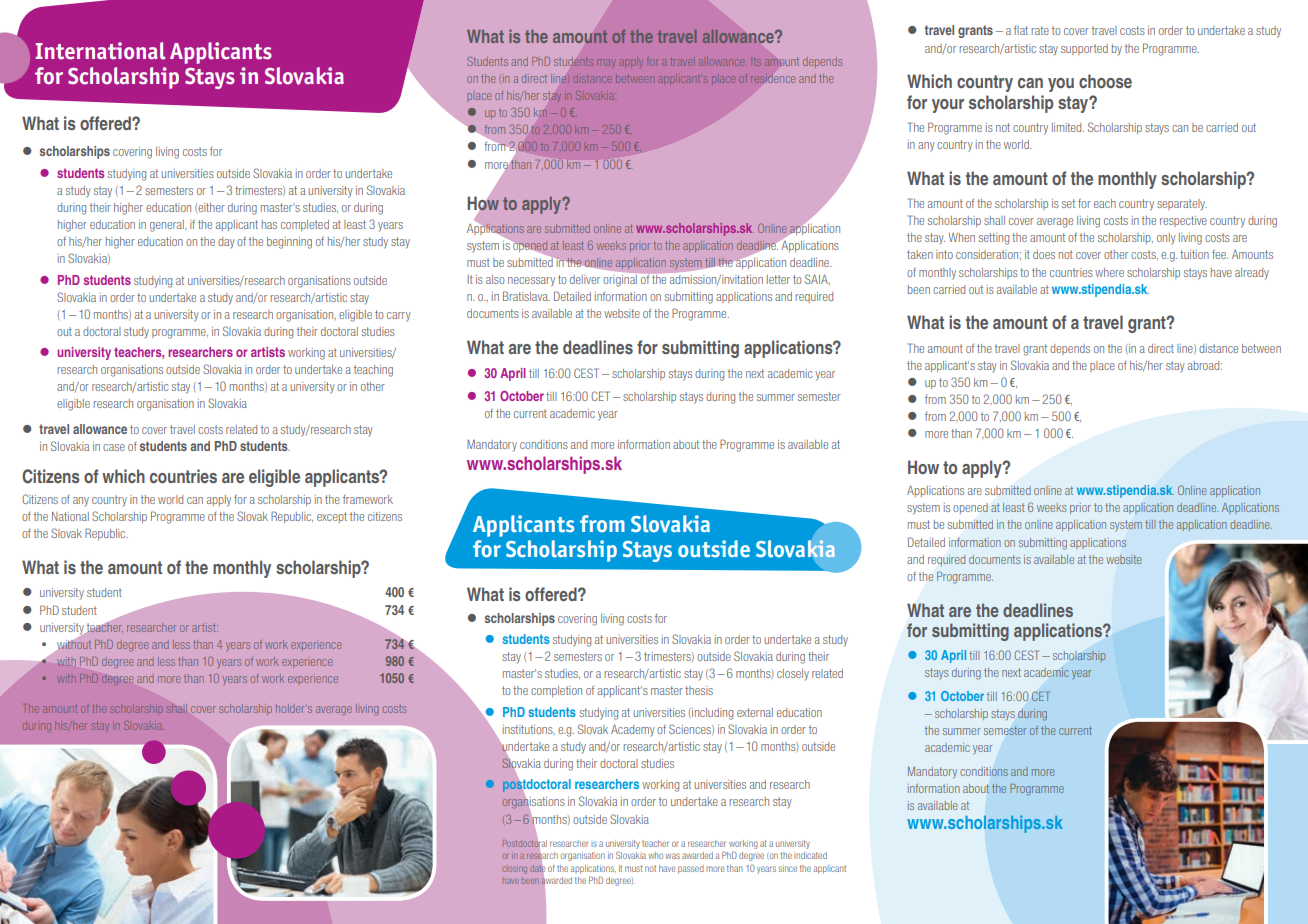  Describe the element at coordinates (1205, 365) in the screenshot. I see `abroad` at that location.
